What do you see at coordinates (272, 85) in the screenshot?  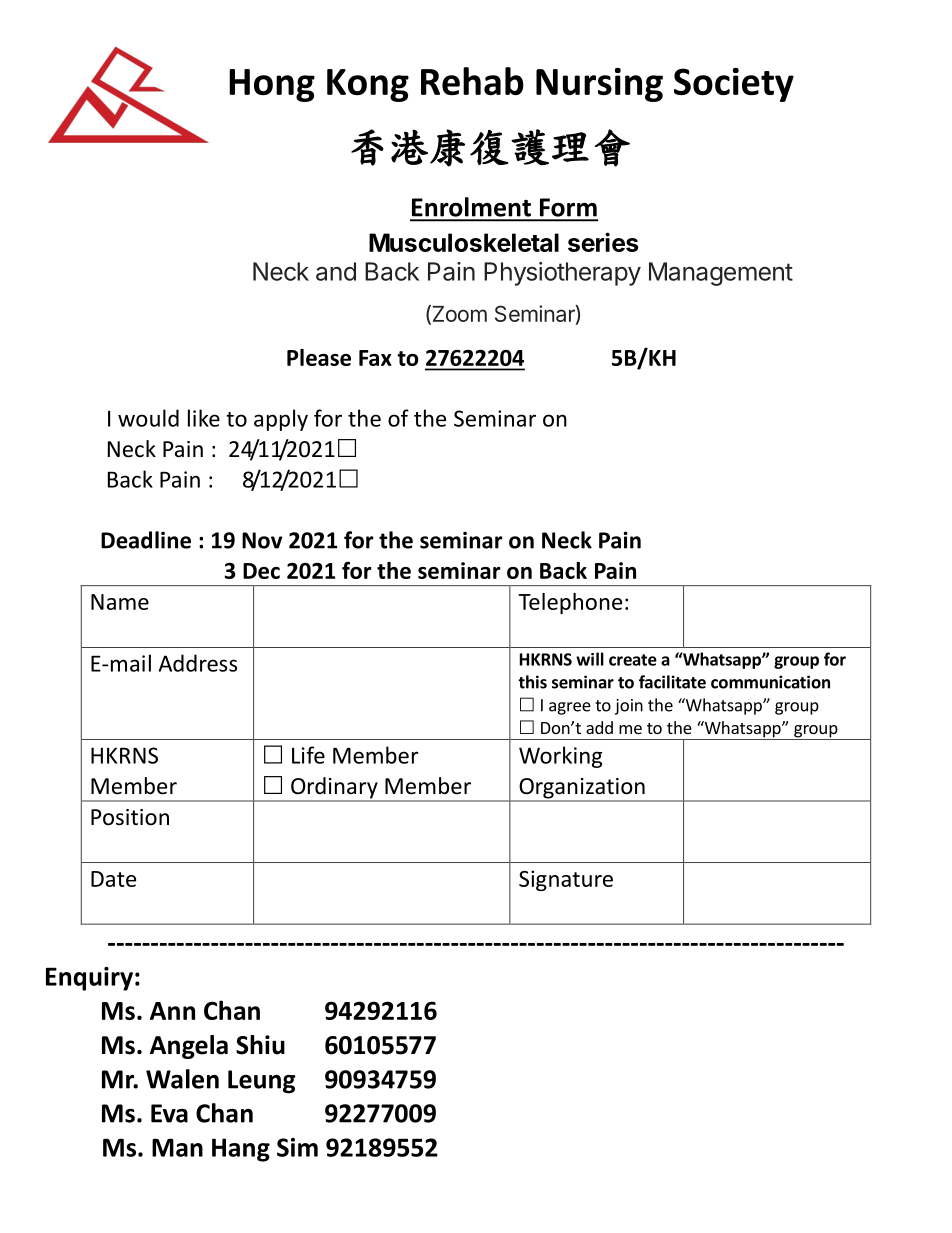 I see `Hong` at bounding box center [272, 85].
